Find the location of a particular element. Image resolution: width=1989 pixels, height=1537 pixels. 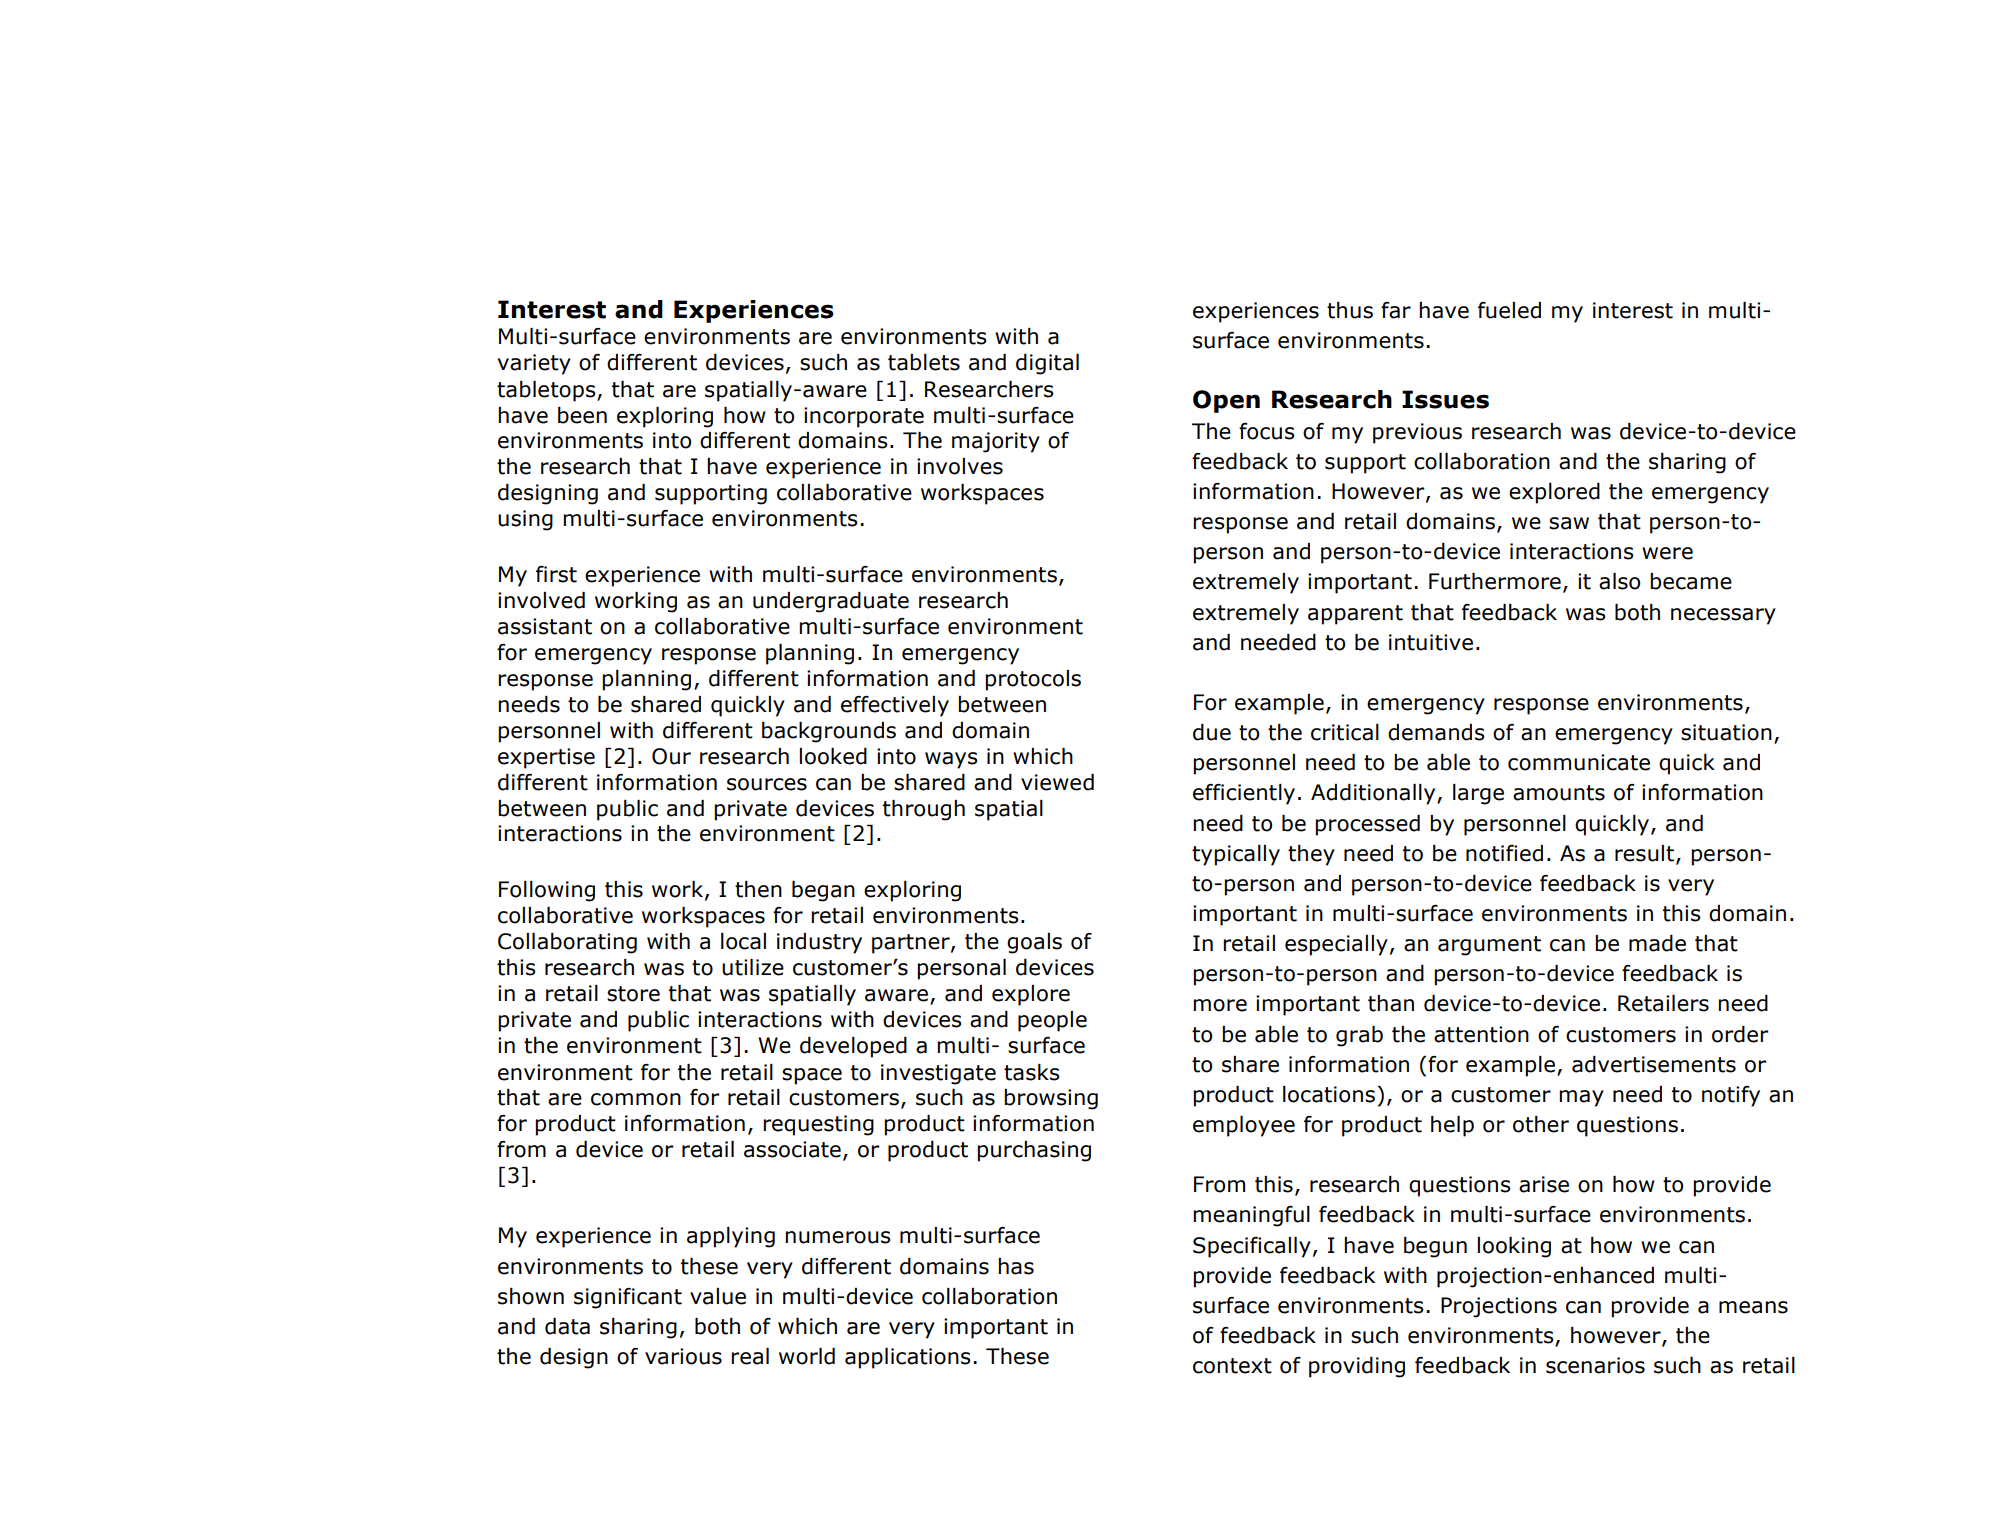

necessary is located at coordinates (1723, 616).
